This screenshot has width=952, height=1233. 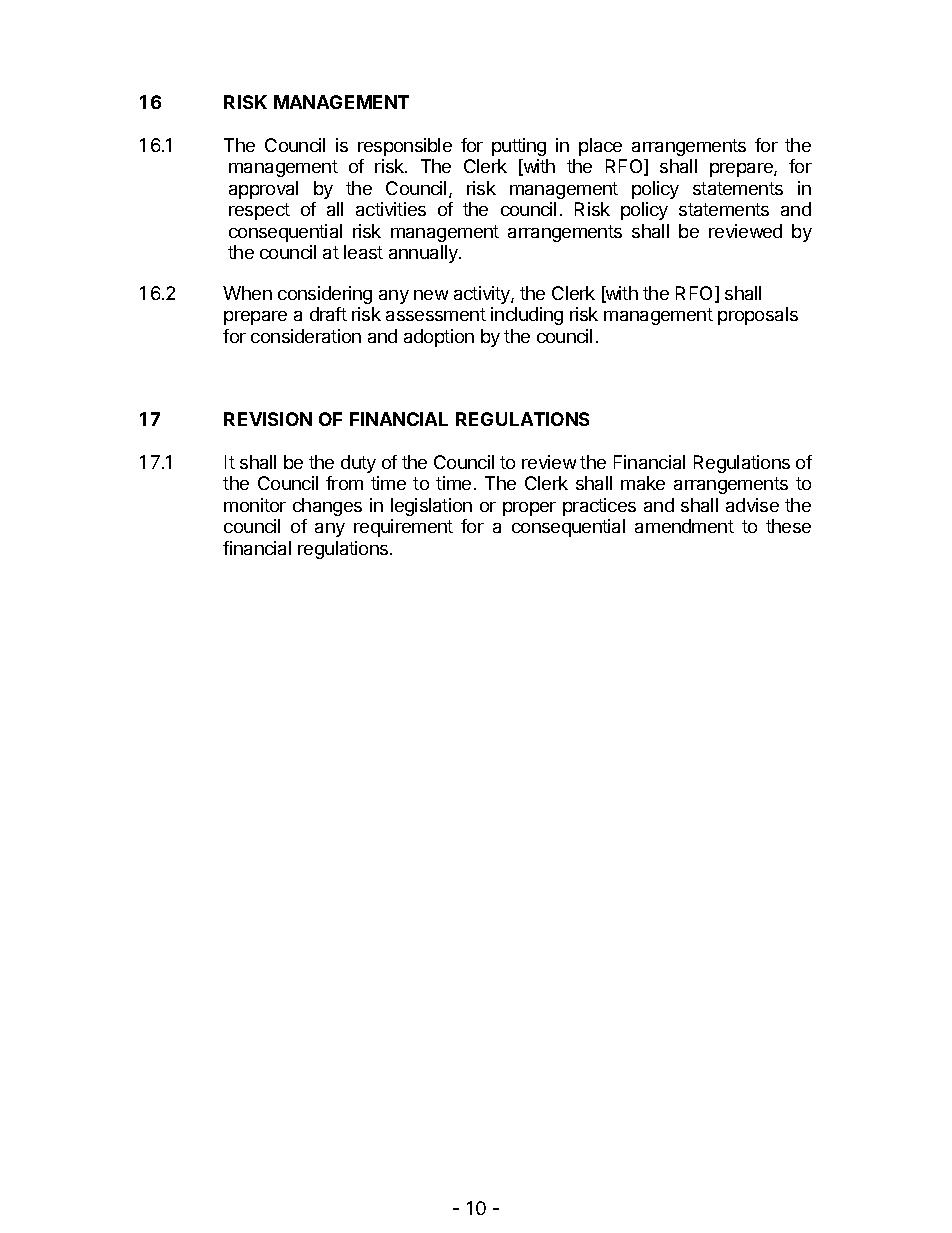 What do you see at coordinates (752, 505) in the screenshot?
I see `advise` at bounding box center [752, 505].
